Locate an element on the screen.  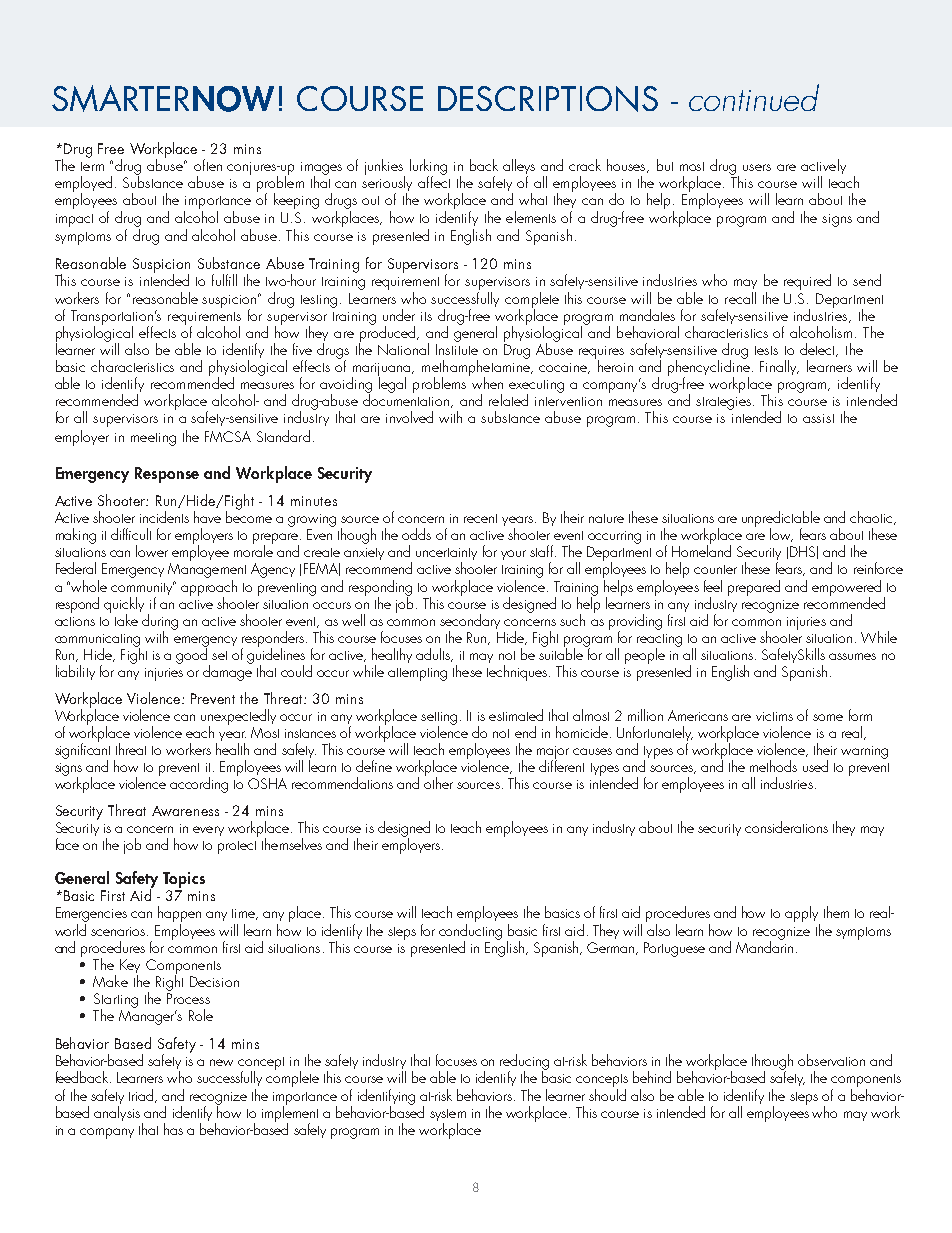
often is located at coordinates (208, 165).
